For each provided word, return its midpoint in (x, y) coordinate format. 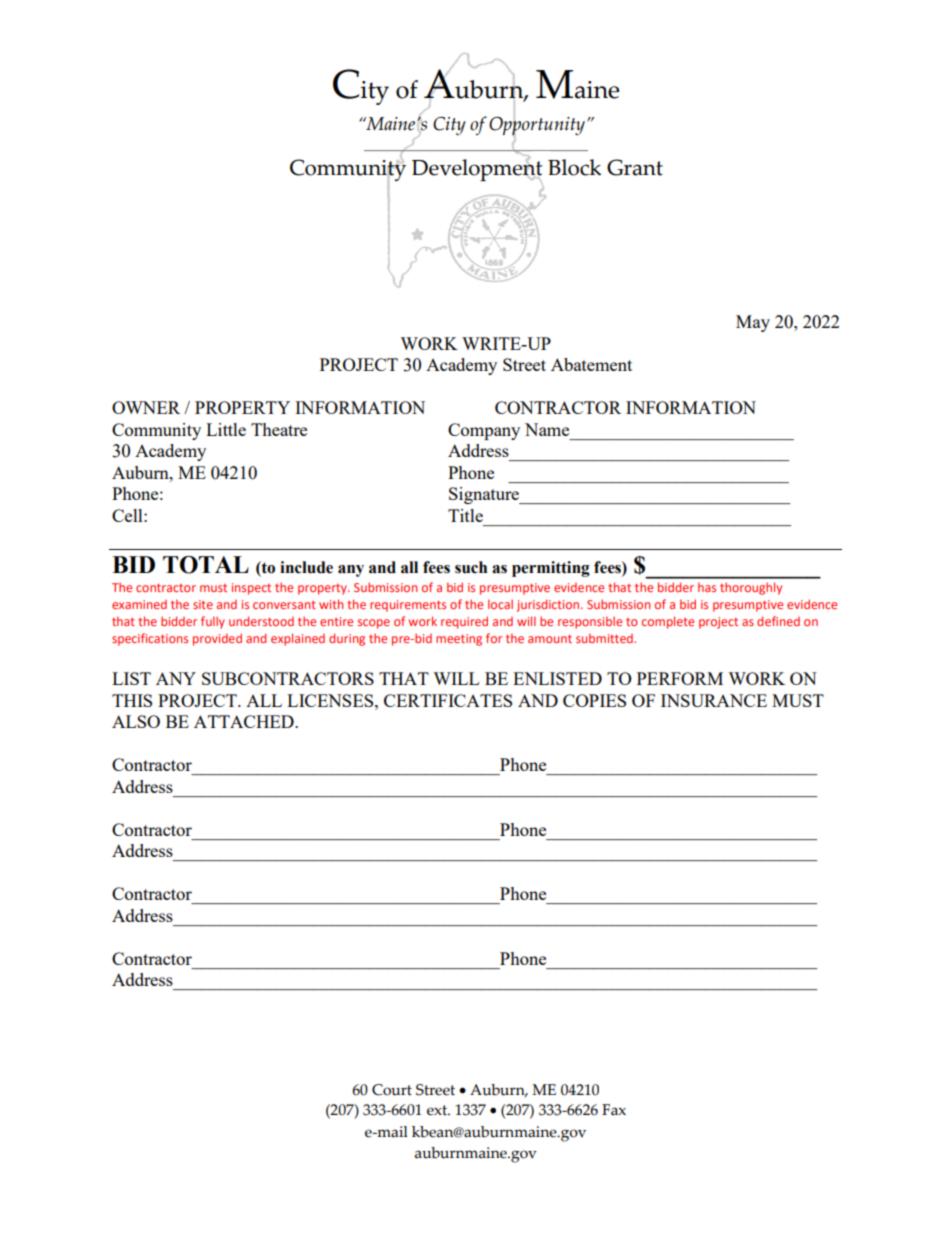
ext (438, 1110)
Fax (614, 1110)
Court (392, 1090)
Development (477, 170)
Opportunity (537, 126)
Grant (635, 167)
